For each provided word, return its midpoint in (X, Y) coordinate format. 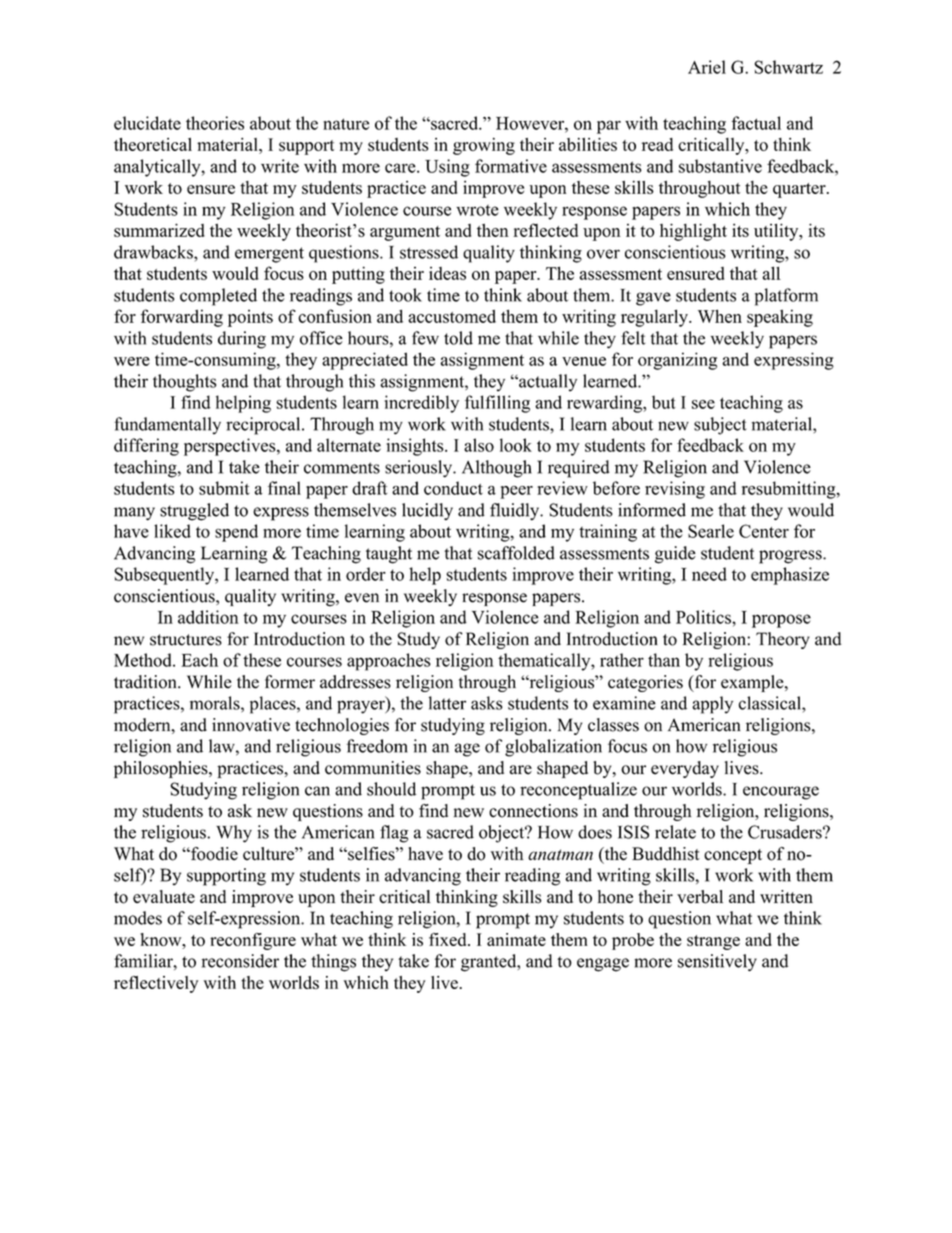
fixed (449, 939)
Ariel (707, 67)
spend (236, 533)
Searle (711, 531)
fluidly (516, 512)
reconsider (240, 961)
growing (484, 146)
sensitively (717, 962)
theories (215, 123)
